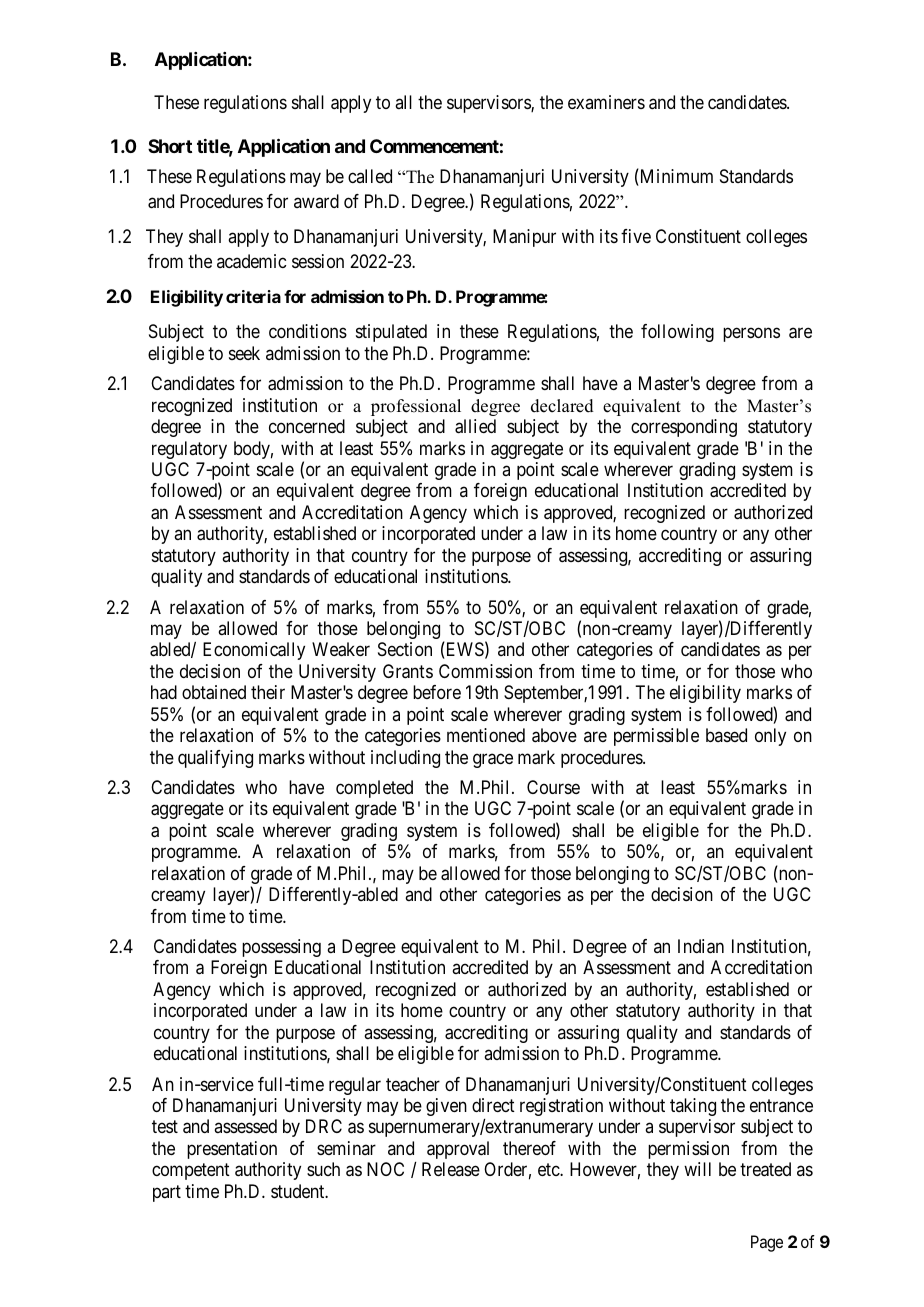 Image resolution: width=924 pixels, height=1307 pixels. I want to click on possessing, so click(281, 948).
